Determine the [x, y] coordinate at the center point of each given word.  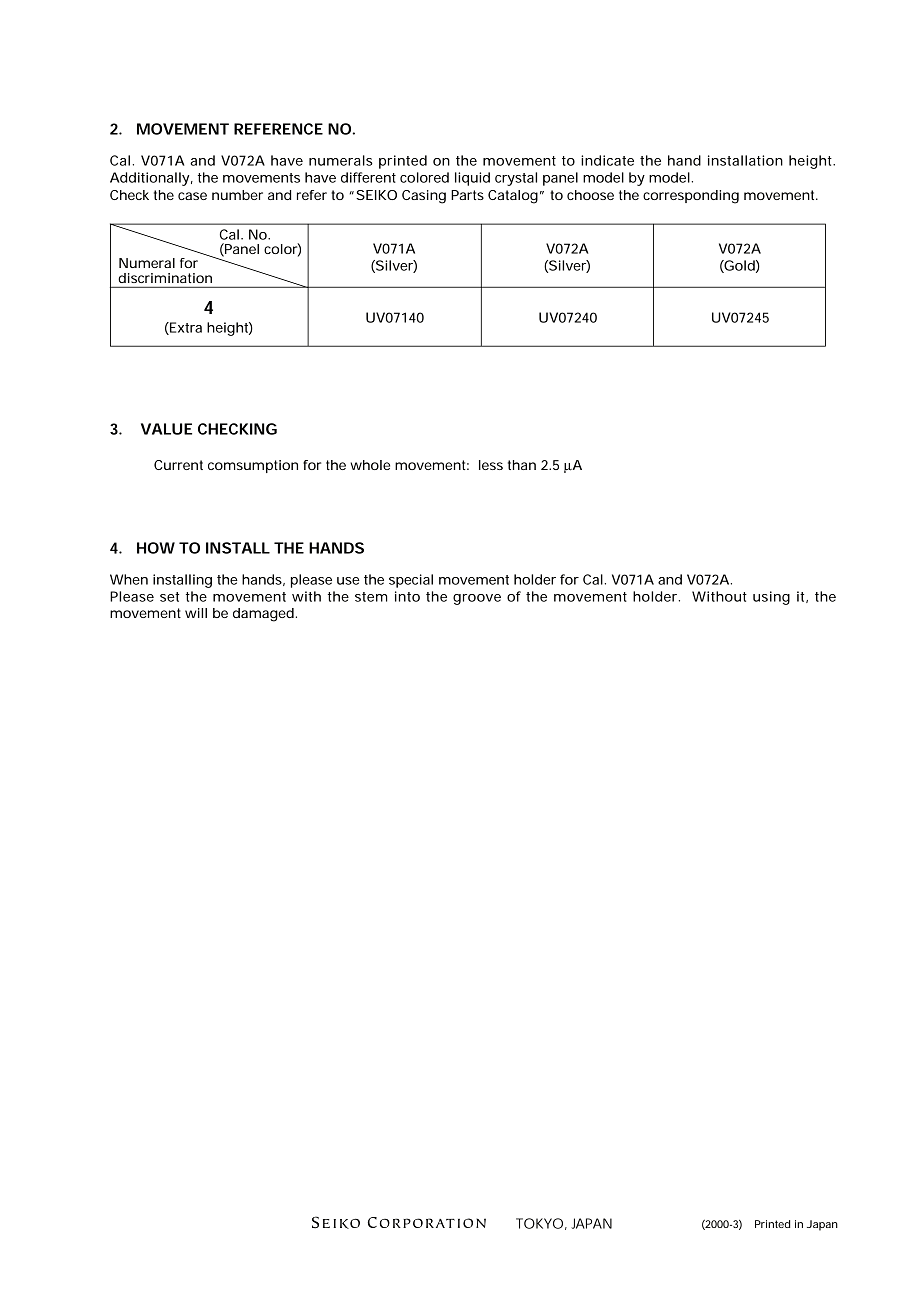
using [771, 598]
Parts [467, 195]
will [196, 613]
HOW [156, 548]
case [192, 196]
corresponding [691, 197]
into [407, 596]
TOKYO [539, 1223]
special [411, 581]
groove [477, 599]
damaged [263, 615]
